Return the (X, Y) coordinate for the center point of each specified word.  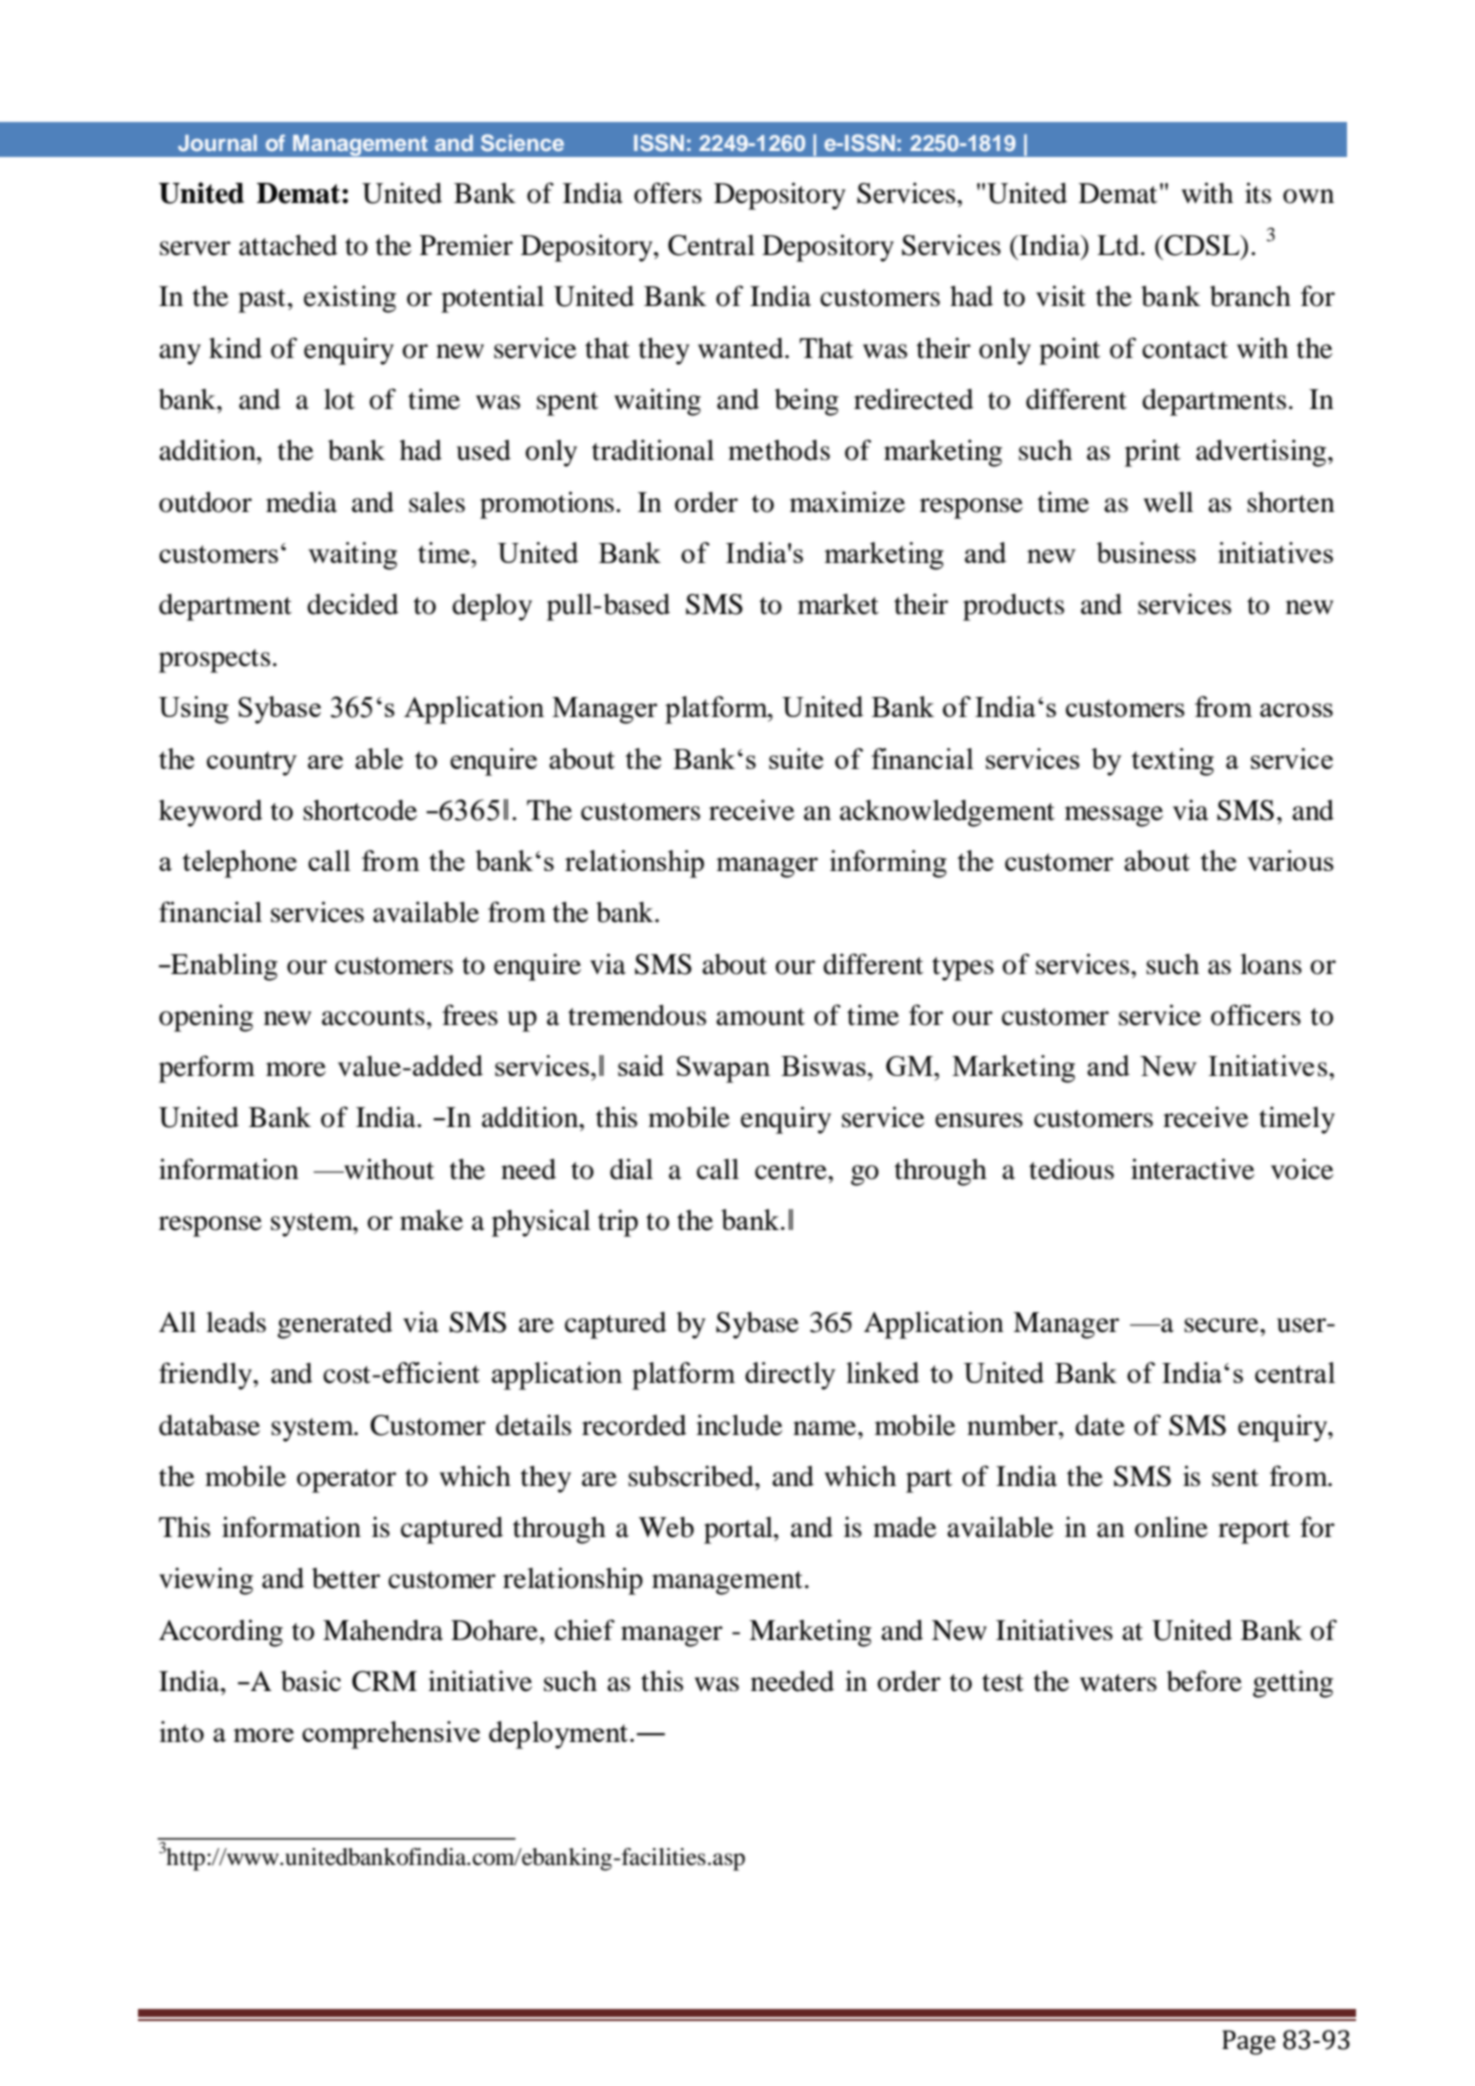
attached (288, 245)
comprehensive (391, 1735)
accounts (373, 1017)
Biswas (823, 1065)
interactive (1193, 1169)
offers (668, 193)
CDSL (1202, 245)
